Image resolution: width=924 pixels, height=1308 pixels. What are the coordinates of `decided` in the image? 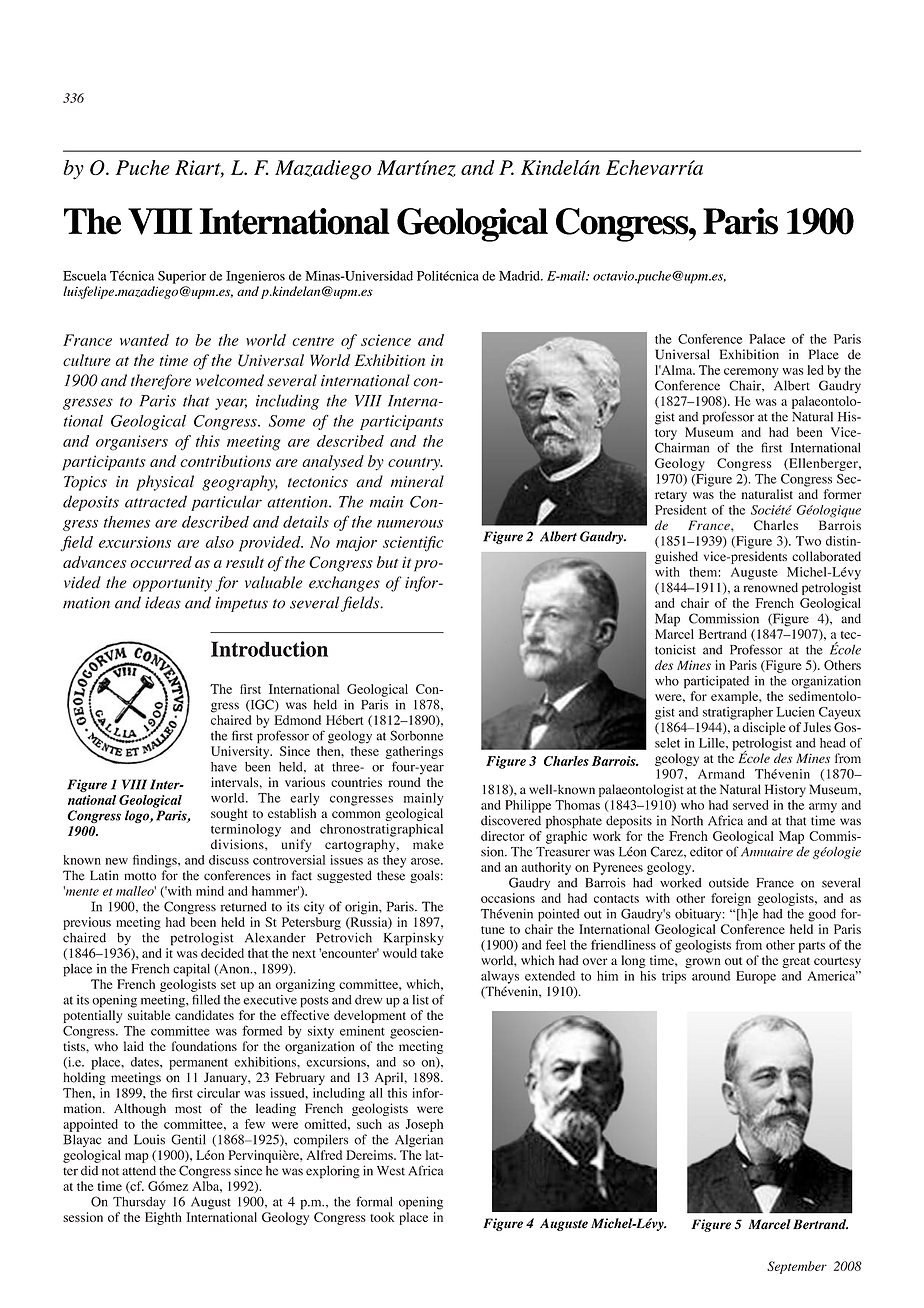 It's located at (222, 953).
